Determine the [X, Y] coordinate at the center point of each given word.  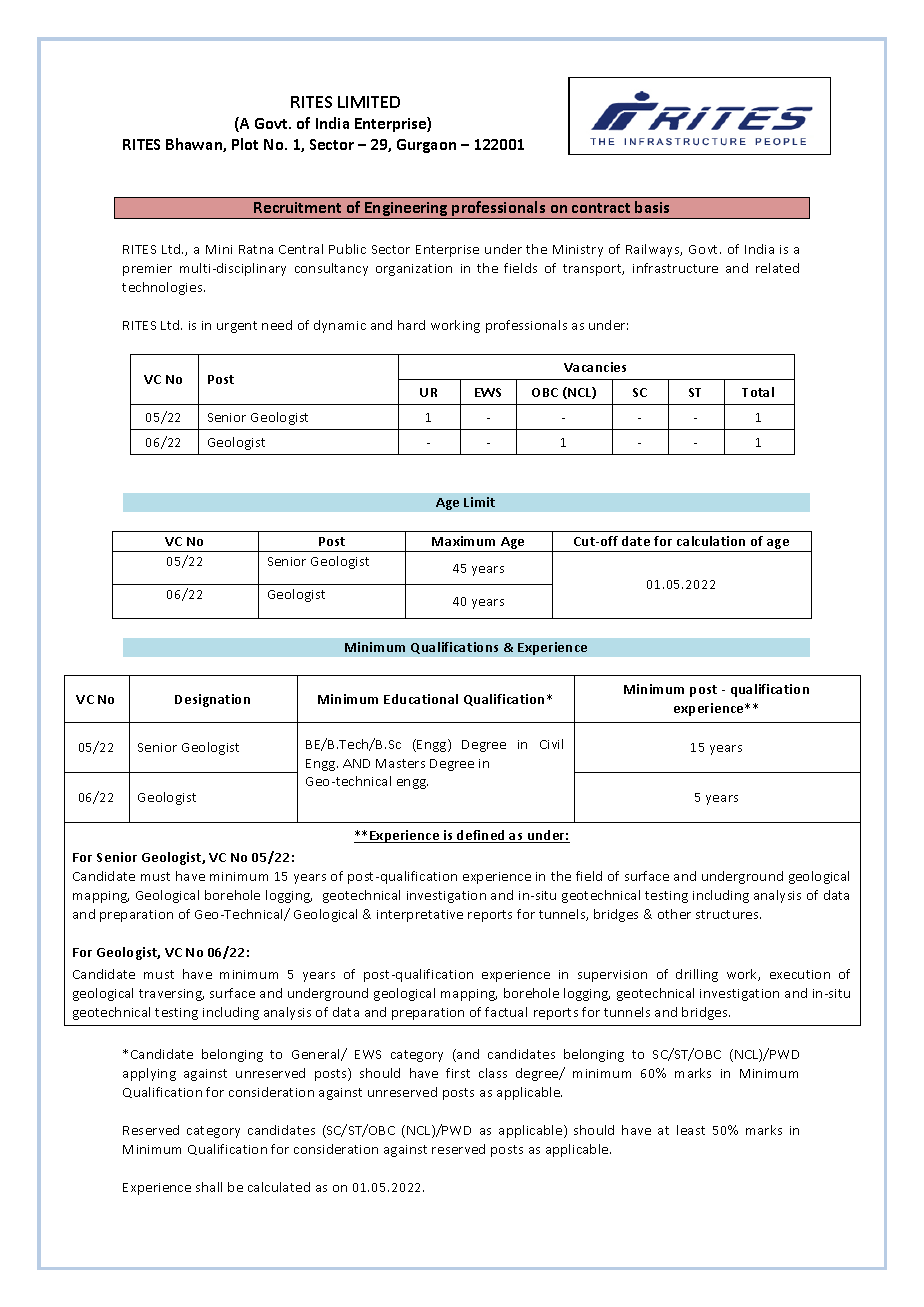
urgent [237, 327]
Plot [245, 144]
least [691, 1130]
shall [209, 1187]
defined [481, 836]
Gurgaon [426, 146]
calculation [711, 541]
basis [652, 207]
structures [728, 914]
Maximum [463, 541]
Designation [212, 700]
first [458, 1073]
